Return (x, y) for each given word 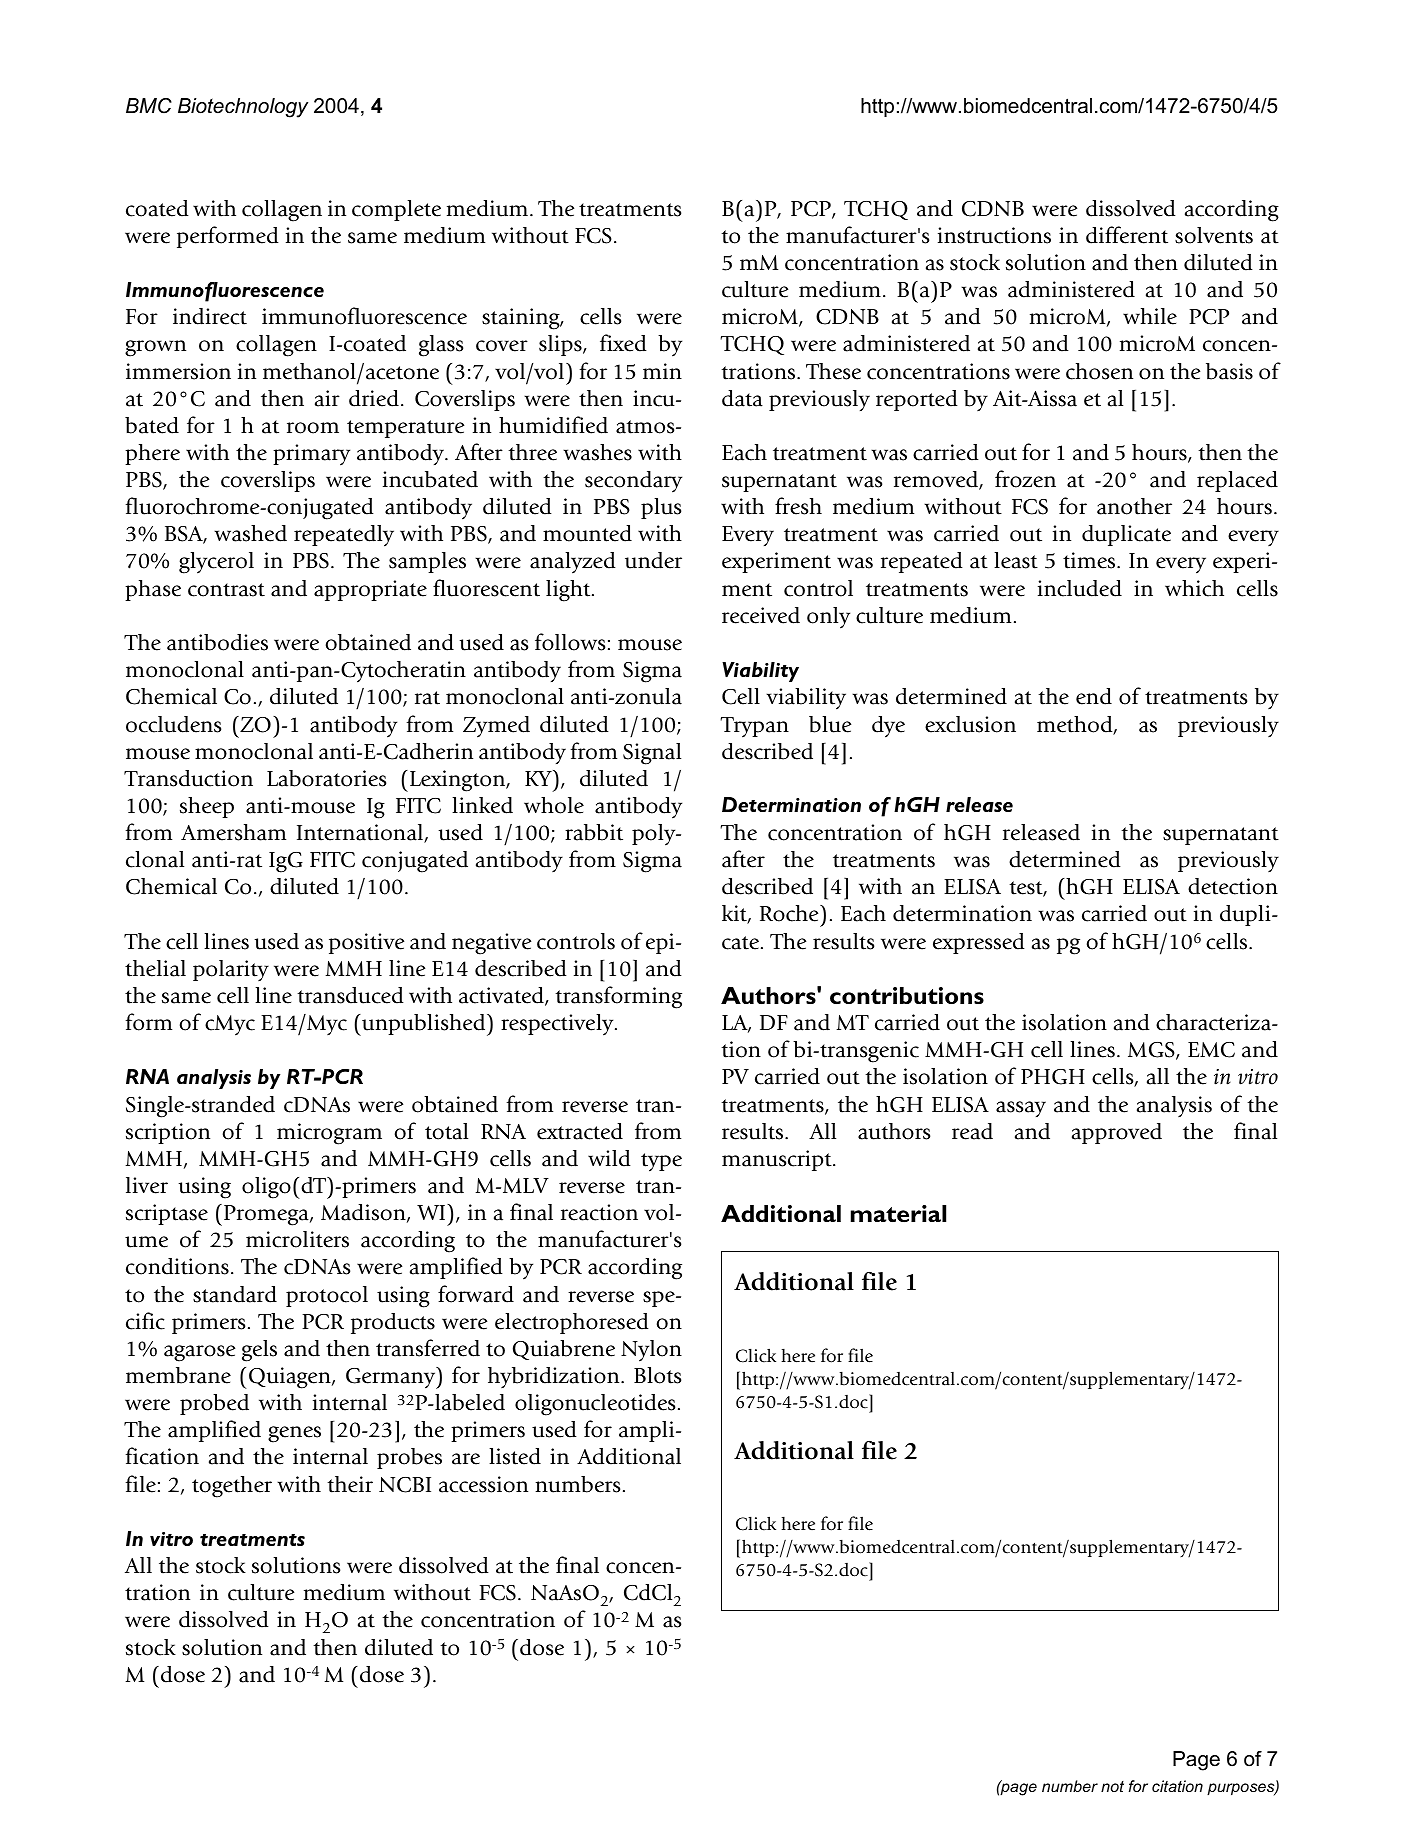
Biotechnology (243, 108)
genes (294, 1434)
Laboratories (326, 778)
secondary (633, 482)
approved (1117, 1133)
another (1134, 506)
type (661, 1162)
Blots (657, 1375)
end (1094, 696)
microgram (329, 1134)
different (1127, 235)
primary (311, 455)
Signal (652, 754)
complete (396, 210)
